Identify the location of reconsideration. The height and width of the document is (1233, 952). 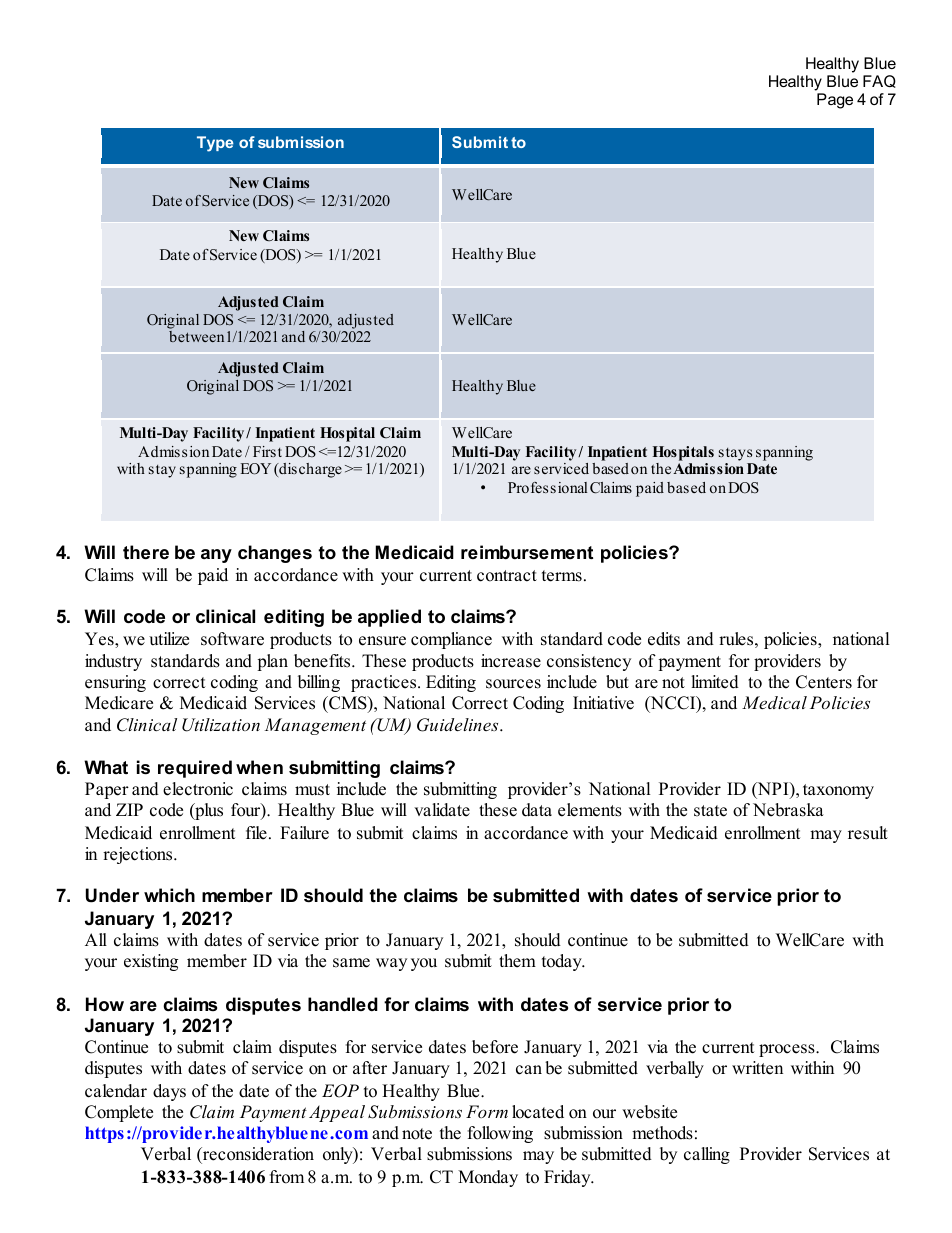
(257, 1154).
